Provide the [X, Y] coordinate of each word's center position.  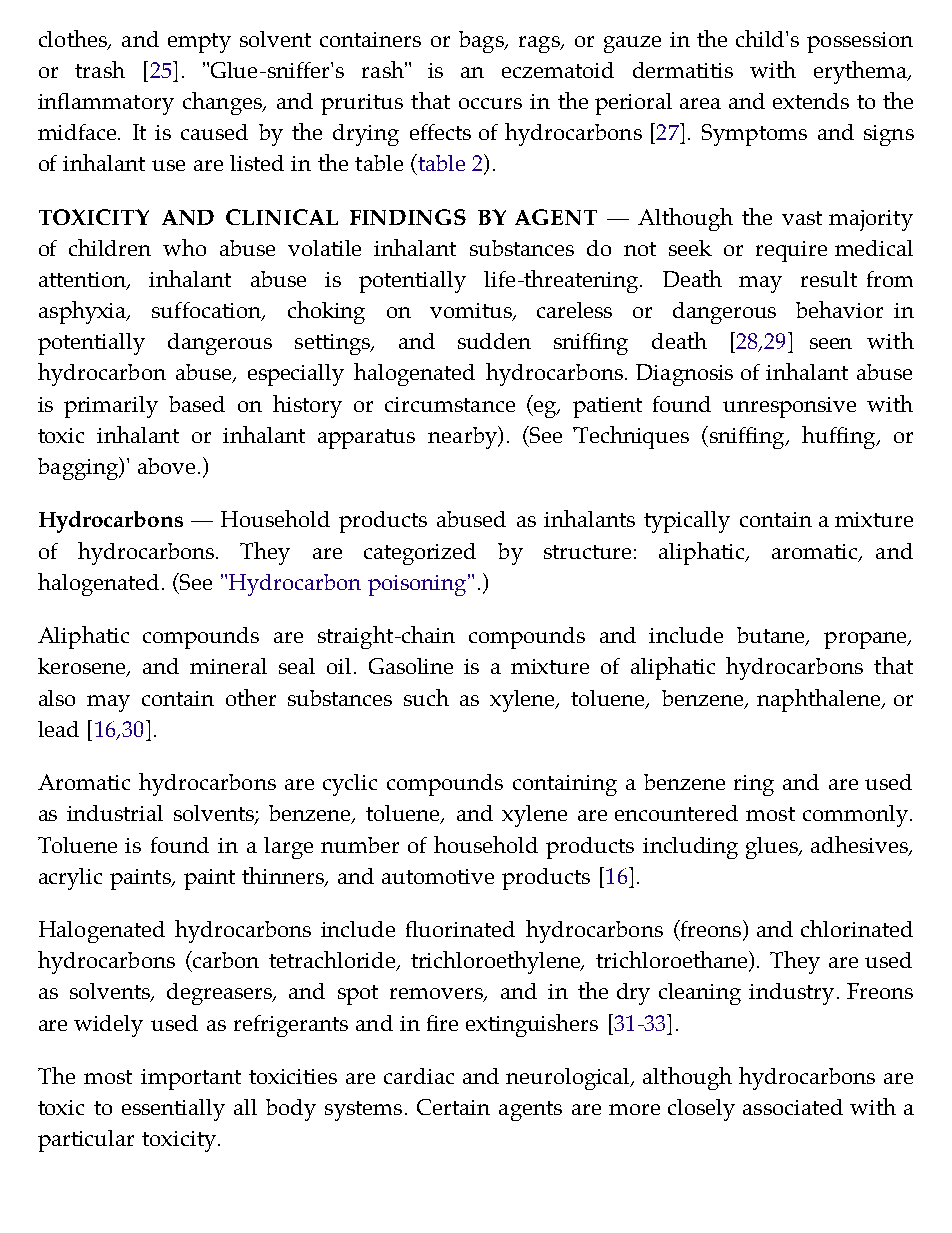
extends [811, 101]
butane [772, 636]
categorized [420, 554]
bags [482, 42]
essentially [173, 1110]
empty [199, 43]
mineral [228, 666]
